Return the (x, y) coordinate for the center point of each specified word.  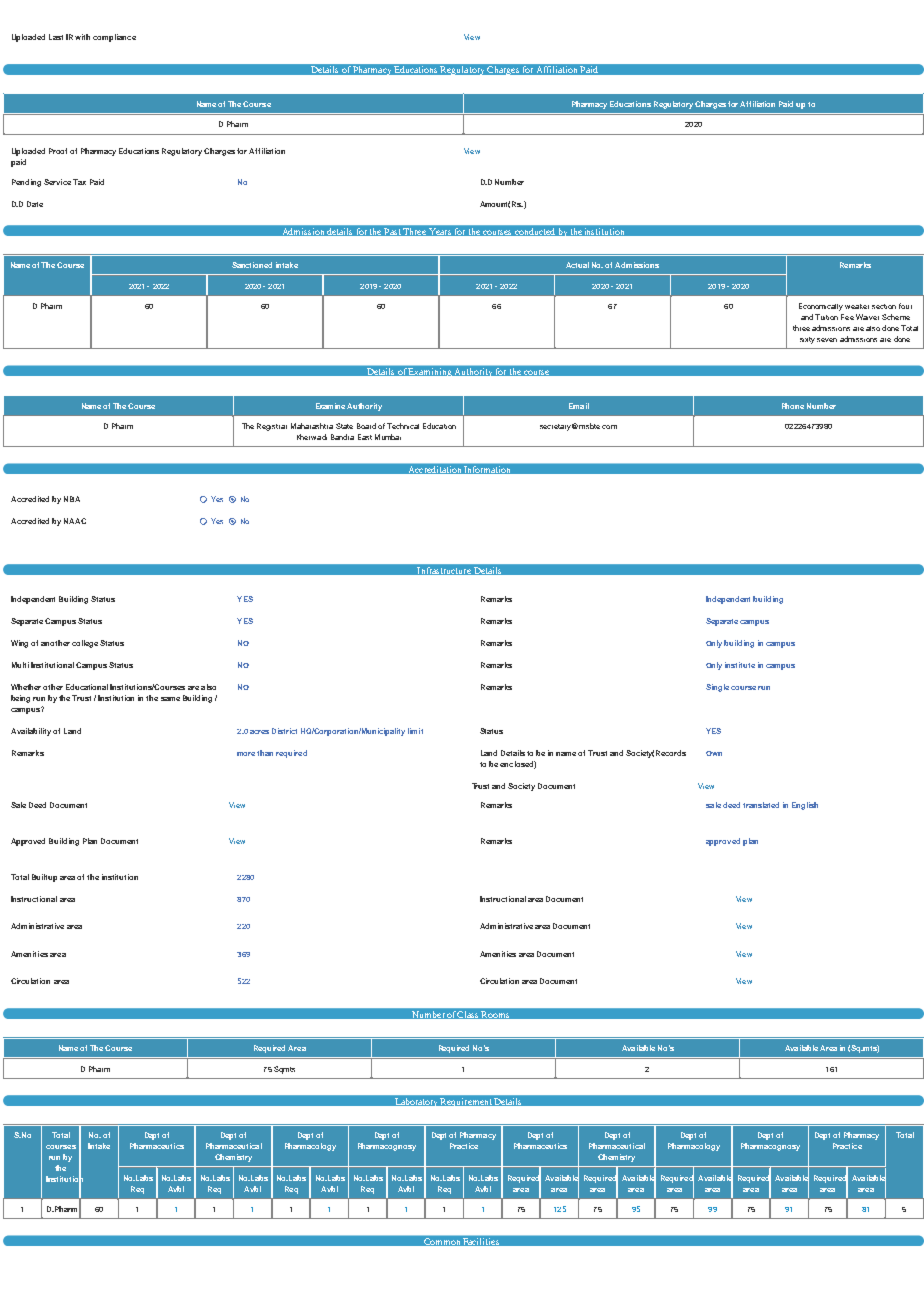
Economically (821, 307)
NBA (72, 499)
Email (579, 406)
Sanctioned (252, 265)
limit (415, 731)
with (82, 37)
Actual (577, 265)
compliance (114, 38)
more (247, 754)
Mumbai (388, 437)
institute (740, 665)
